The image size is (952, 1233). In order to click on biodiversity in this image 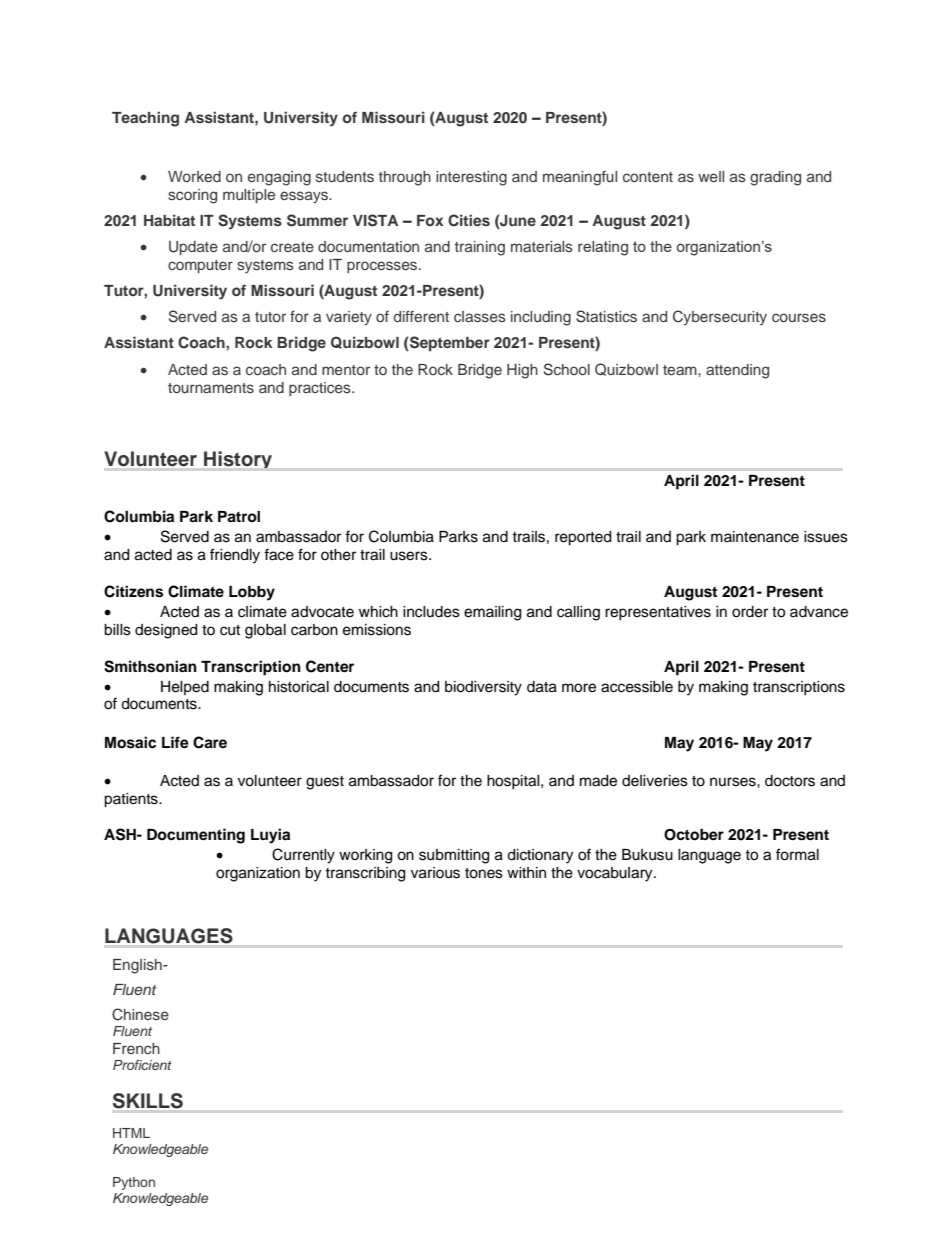, I will do `click(483, 688)`.
